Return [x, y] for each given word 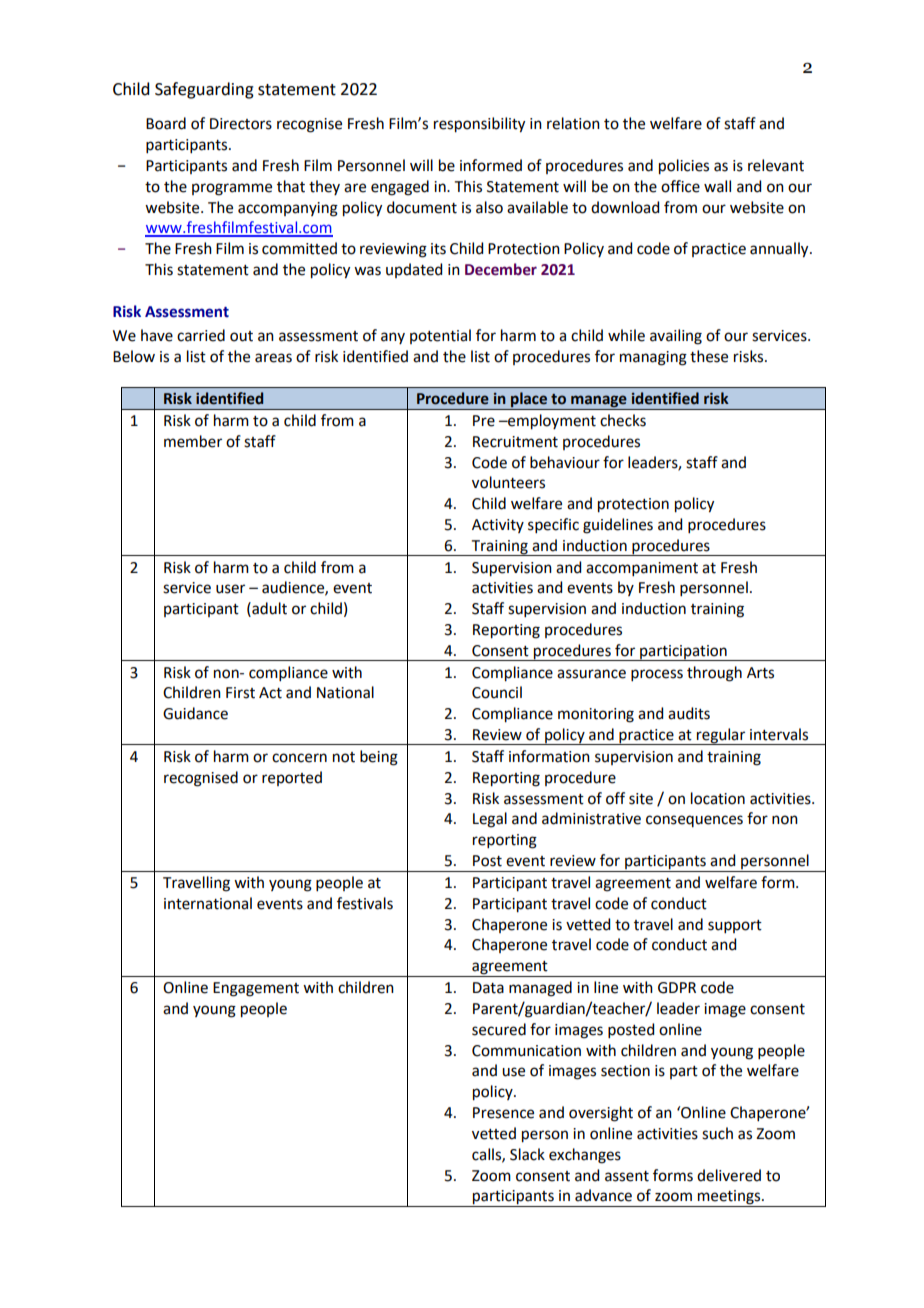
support [735, 926]
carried [201, 335]
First [240, 693]
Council [497, 692]
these [709, 356]
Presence [503, 1113]
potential [440, 336]
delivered [729, 1175]
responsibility [479, 125]
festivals [365, 903]
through [714, 674]
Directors [241, 124]
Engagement [256, 989]
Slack [527, 1154]
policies [684, 167]
